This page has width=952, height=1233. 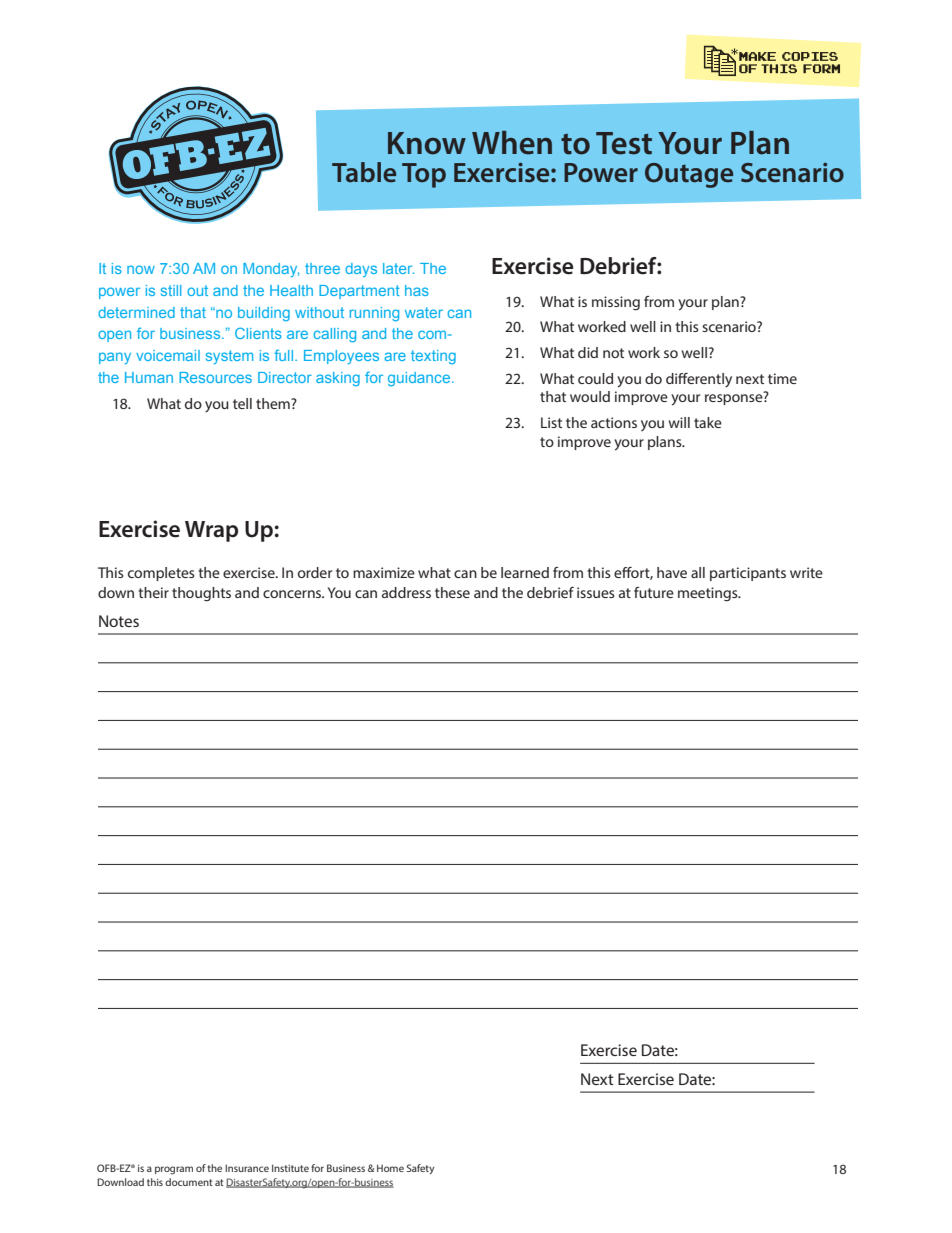 I want to click on thoughts, so click(x=201, y=594).
